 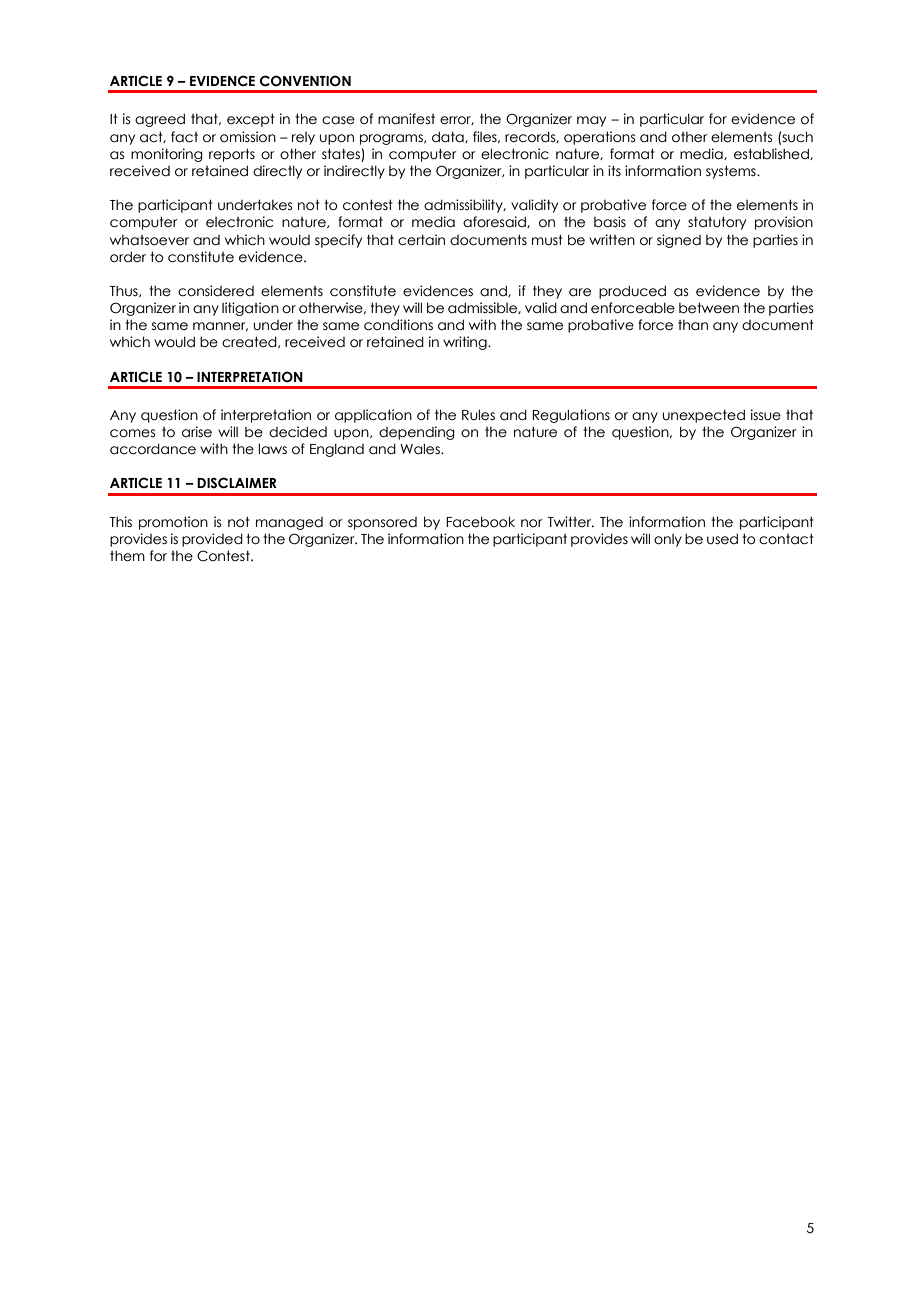 I want to click on unexpected, so click(x=704, y=416).
